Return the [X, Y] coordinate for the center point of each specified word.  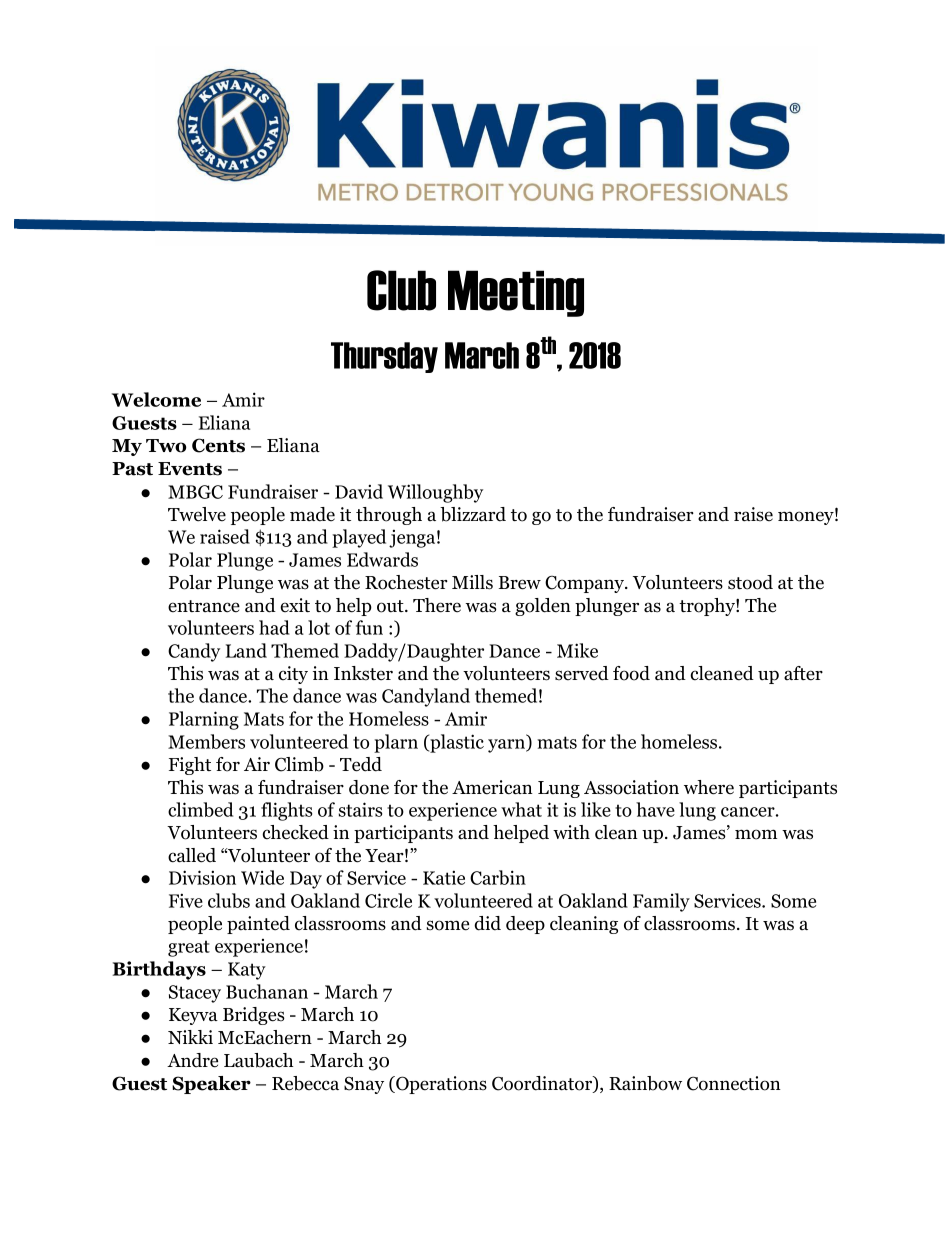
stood [750, 582]
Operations [440, 1085]
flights [286, 811]
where [709, 787]
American [492, 787]
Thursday [384, 357]
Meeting [516, 293]
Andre [192, 1060]
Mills [472, 582]
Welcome [156, 399]
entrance [204, 606]
